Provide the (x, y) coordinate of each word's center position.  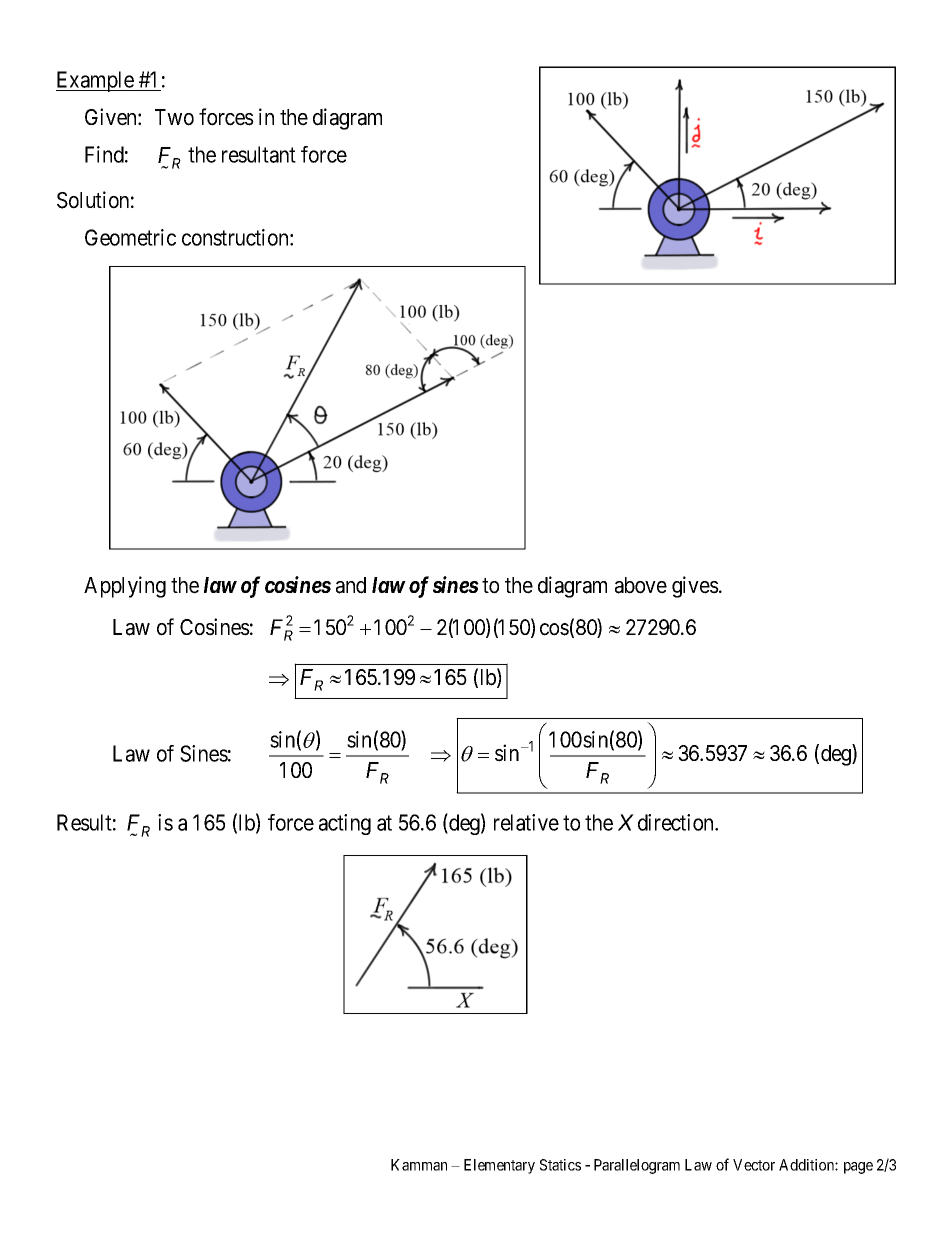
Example (96, 81)
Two (174, 117)
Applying (125, 587)
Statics (560, 1165)
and (351, 585)
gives (695, 587)
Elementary (499, 1166)
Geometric (130, 237)
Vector (754, 1165)
